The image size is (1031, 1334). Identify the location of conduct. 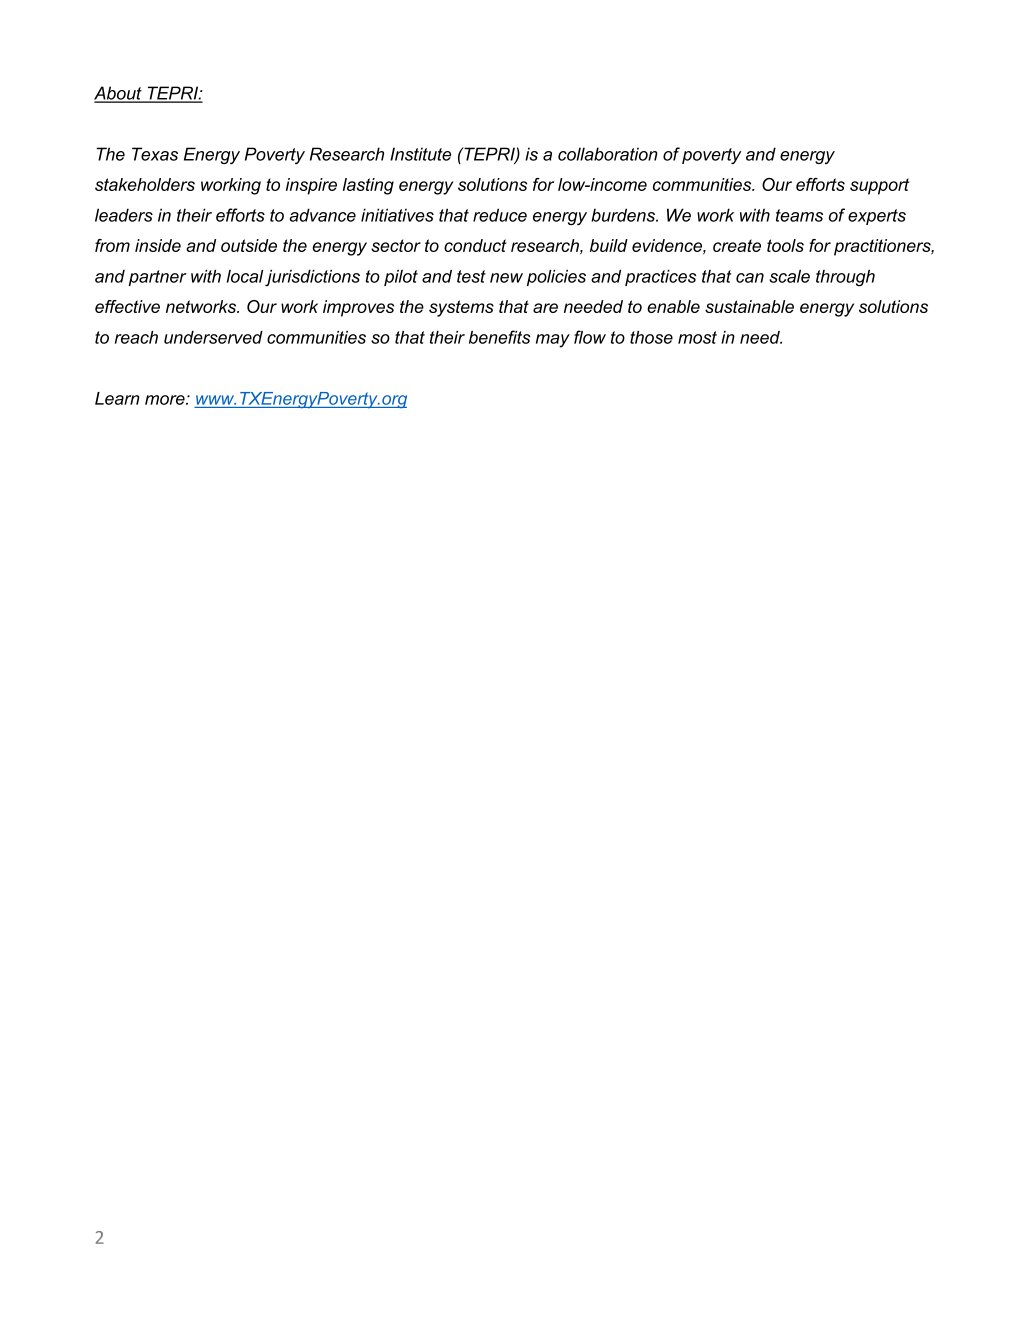
(475, 245).
